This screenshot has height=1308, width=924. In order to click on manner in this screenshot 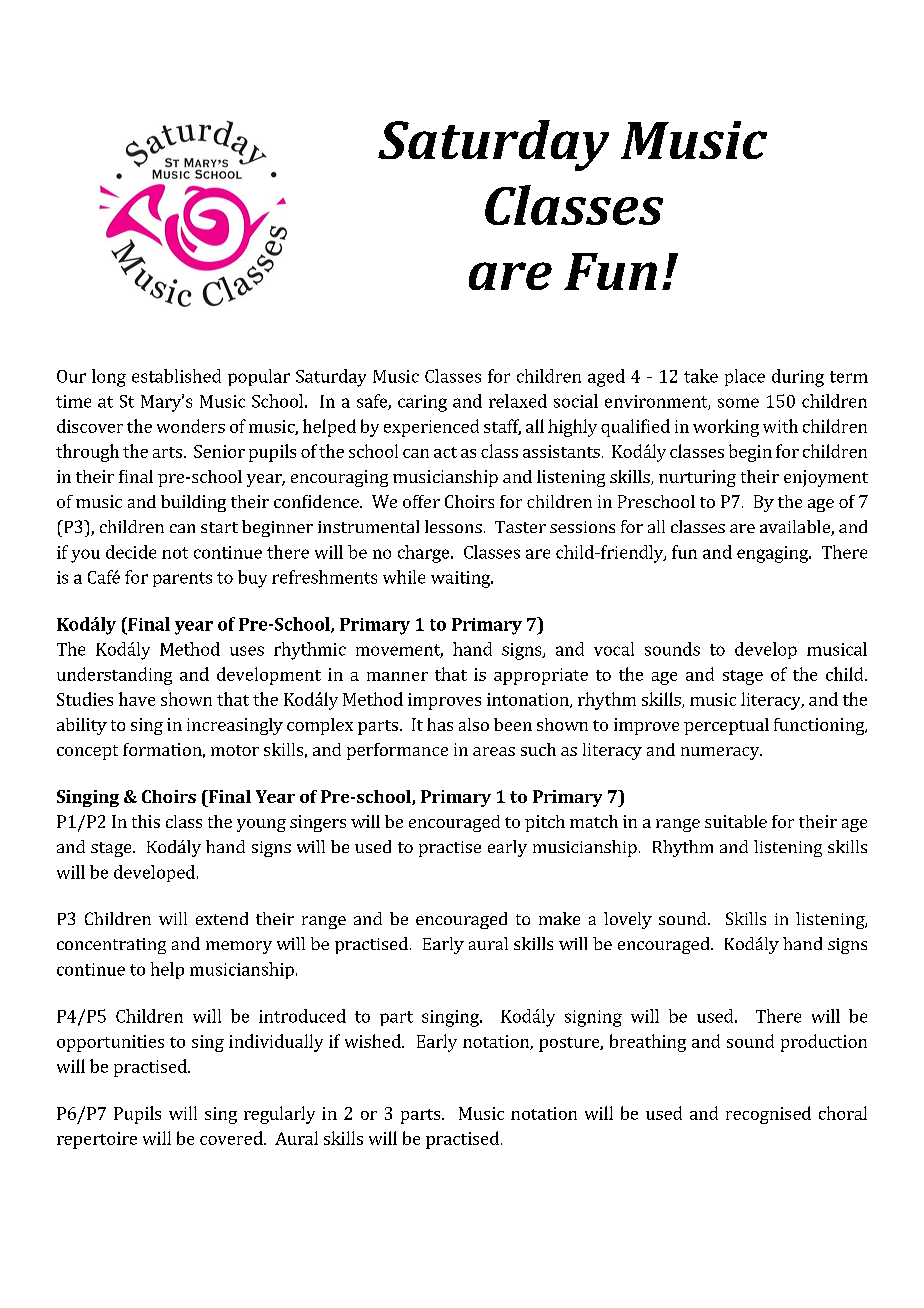, I will do `click(397, 676)`.
